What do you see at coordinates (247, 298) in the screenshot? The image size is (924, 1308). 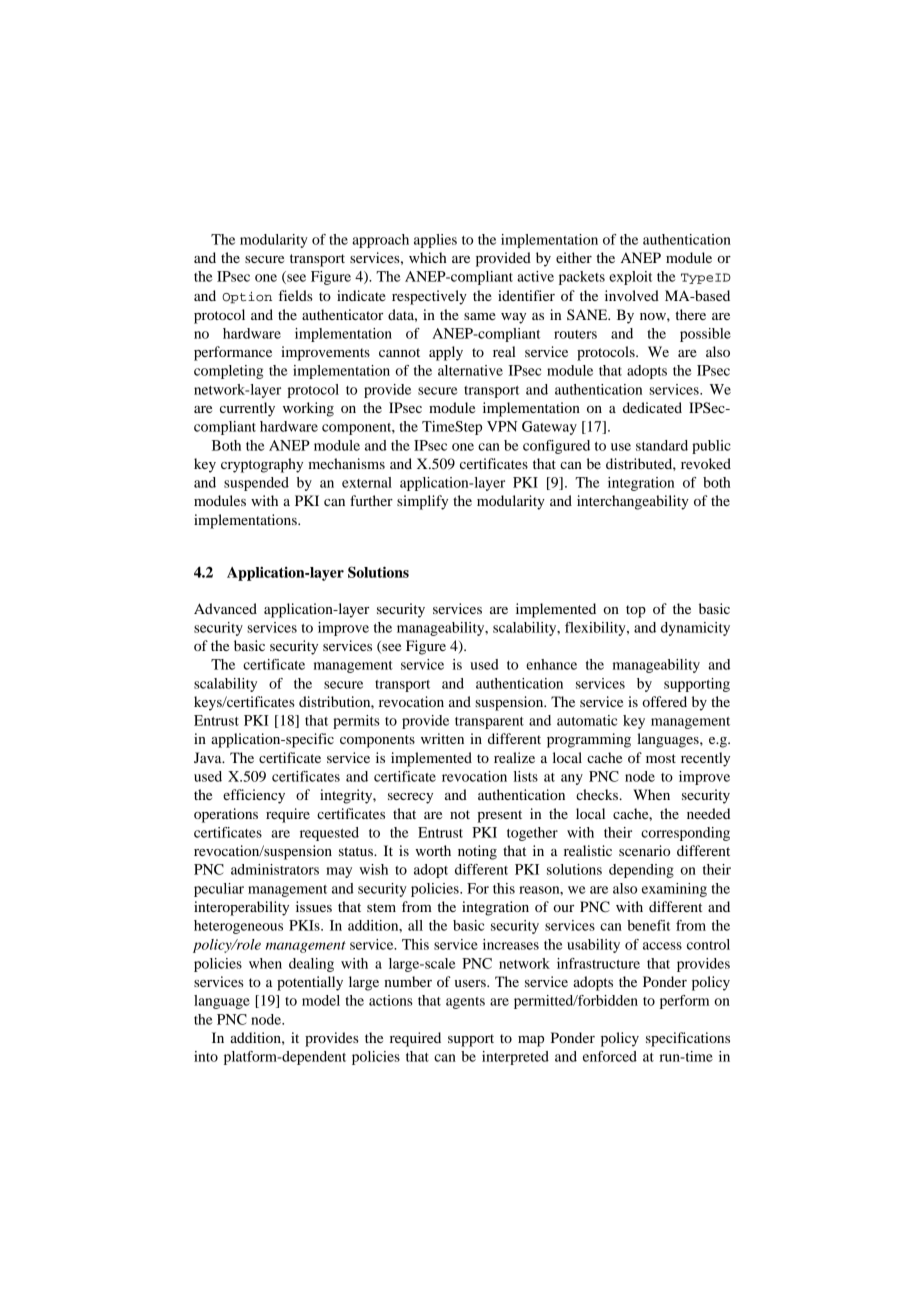 I see `Option` at bounding box center [247, 298].
